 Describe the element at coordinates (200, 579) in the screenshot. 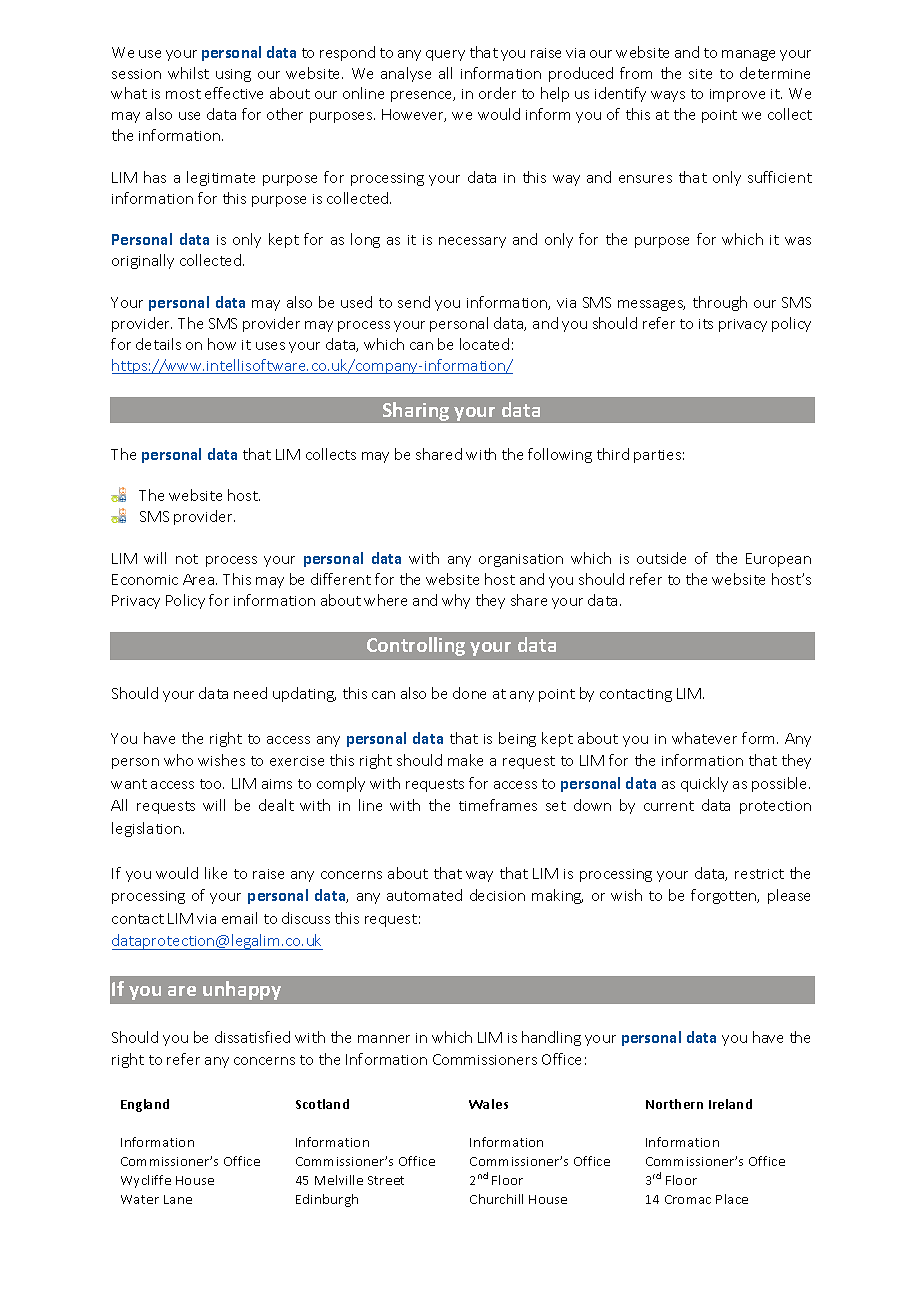

I see `Area` at that location.
